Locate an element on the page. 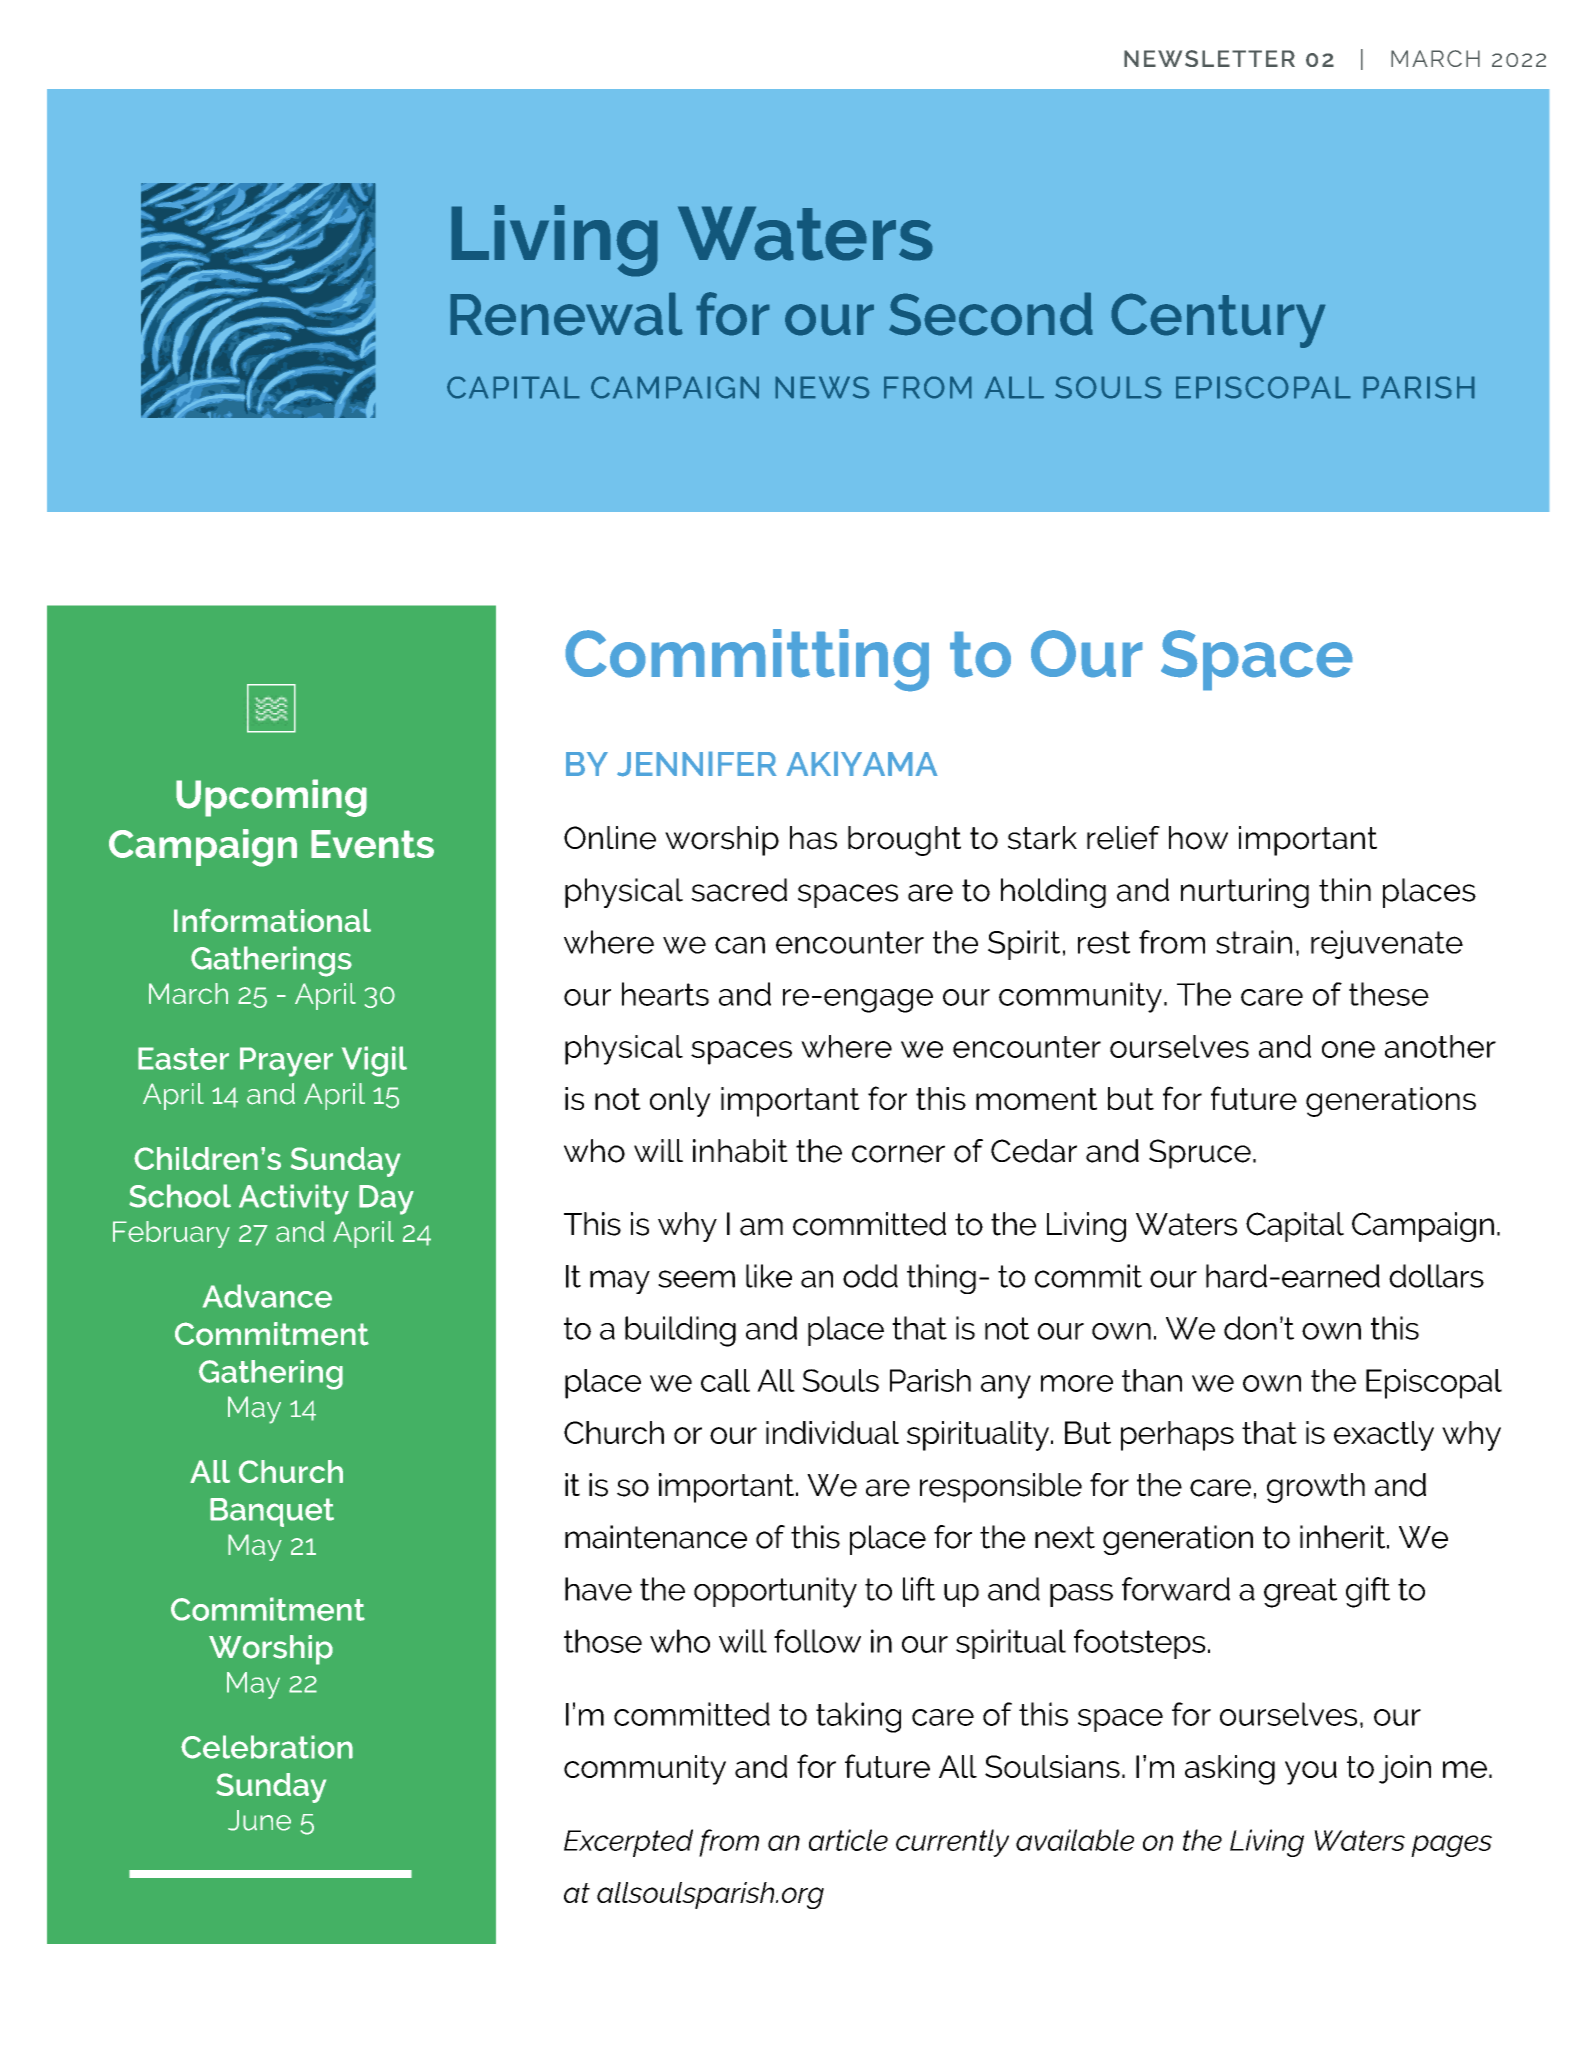  you is located at coordinates (1311, 1773).
